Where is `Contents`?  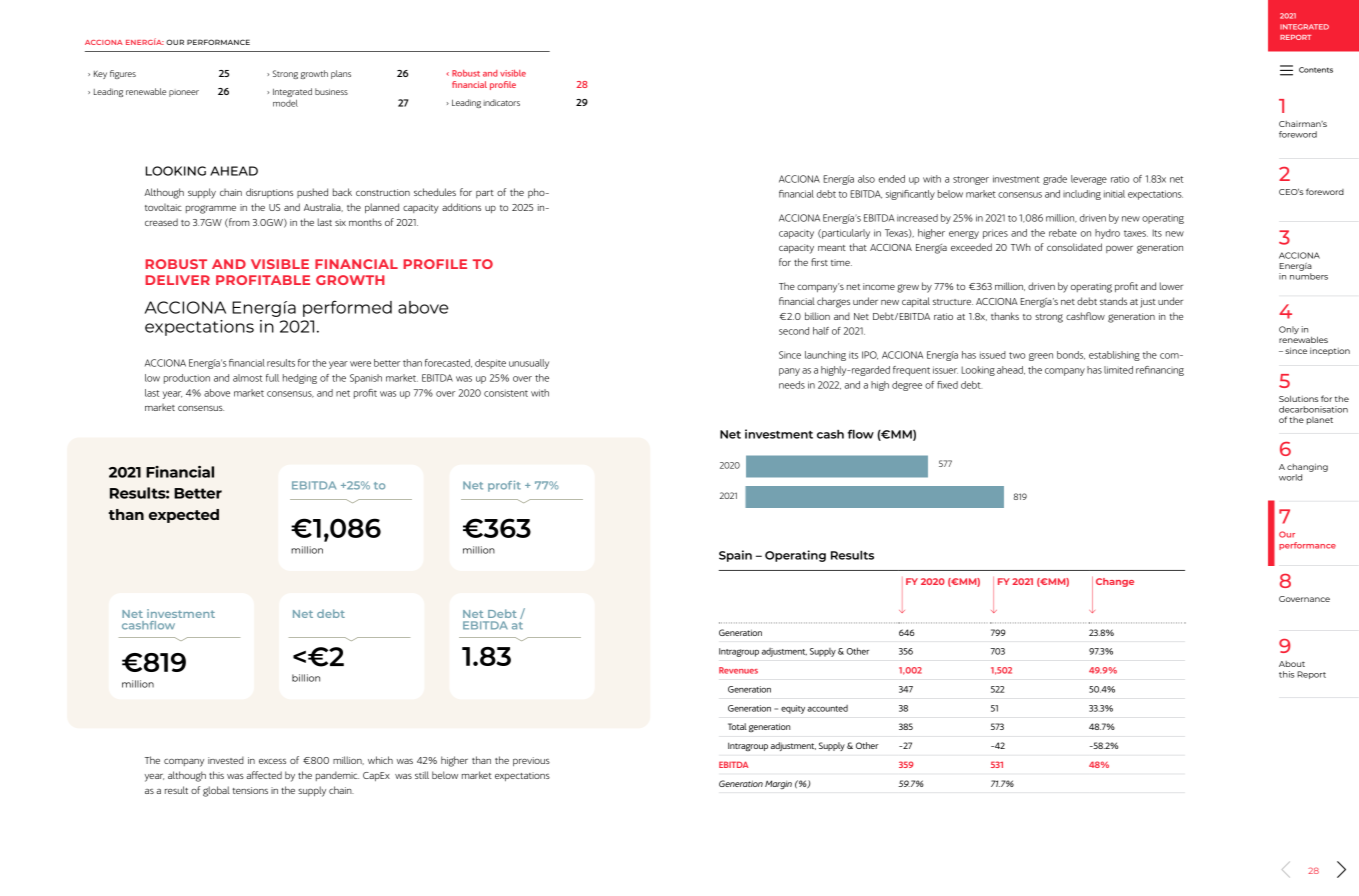
Contents is located at coordinates (1316, 70).
